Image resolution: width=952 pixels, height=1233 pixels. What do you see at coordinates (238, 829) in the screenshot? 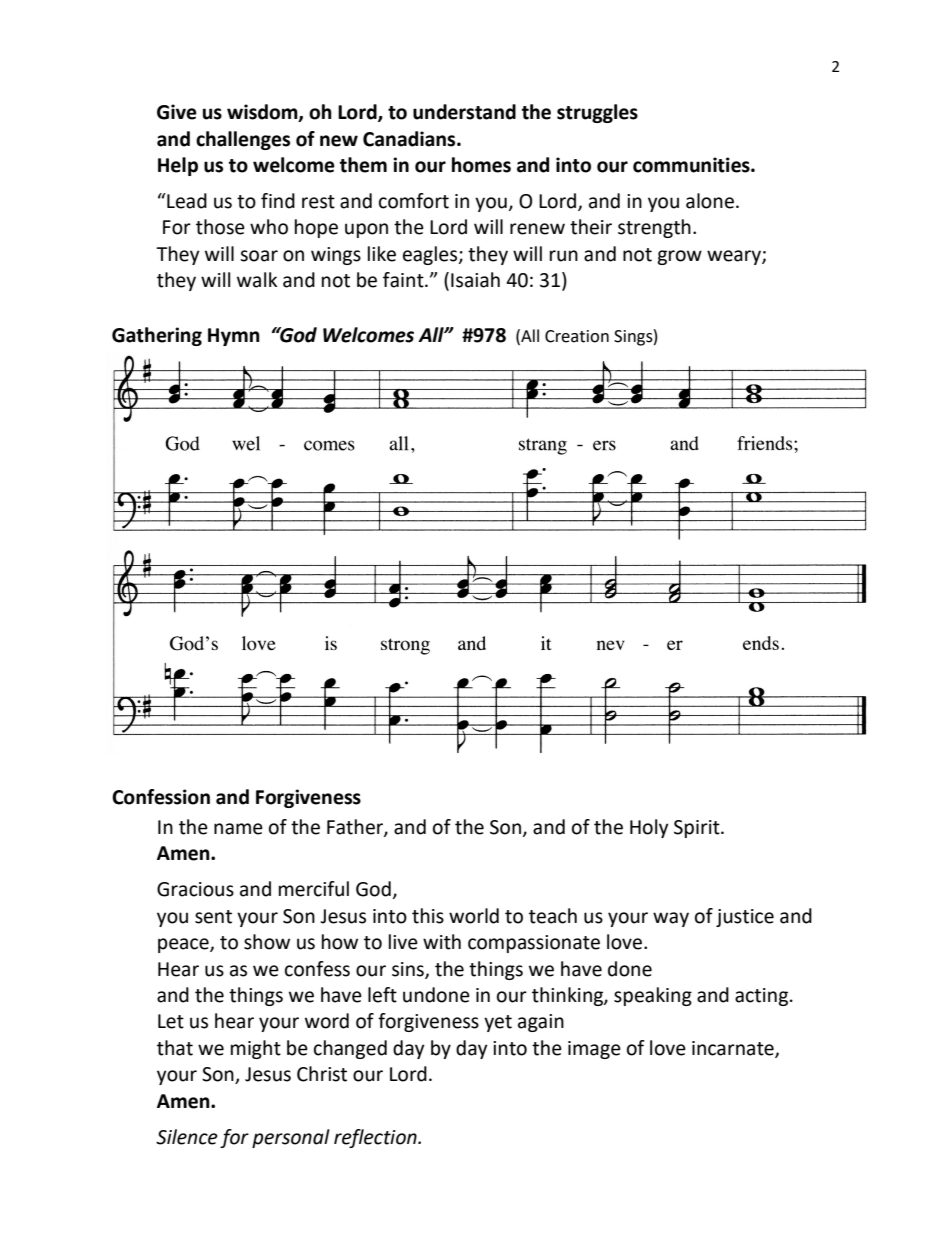
I see `name` at bounding box center [238, 829].
